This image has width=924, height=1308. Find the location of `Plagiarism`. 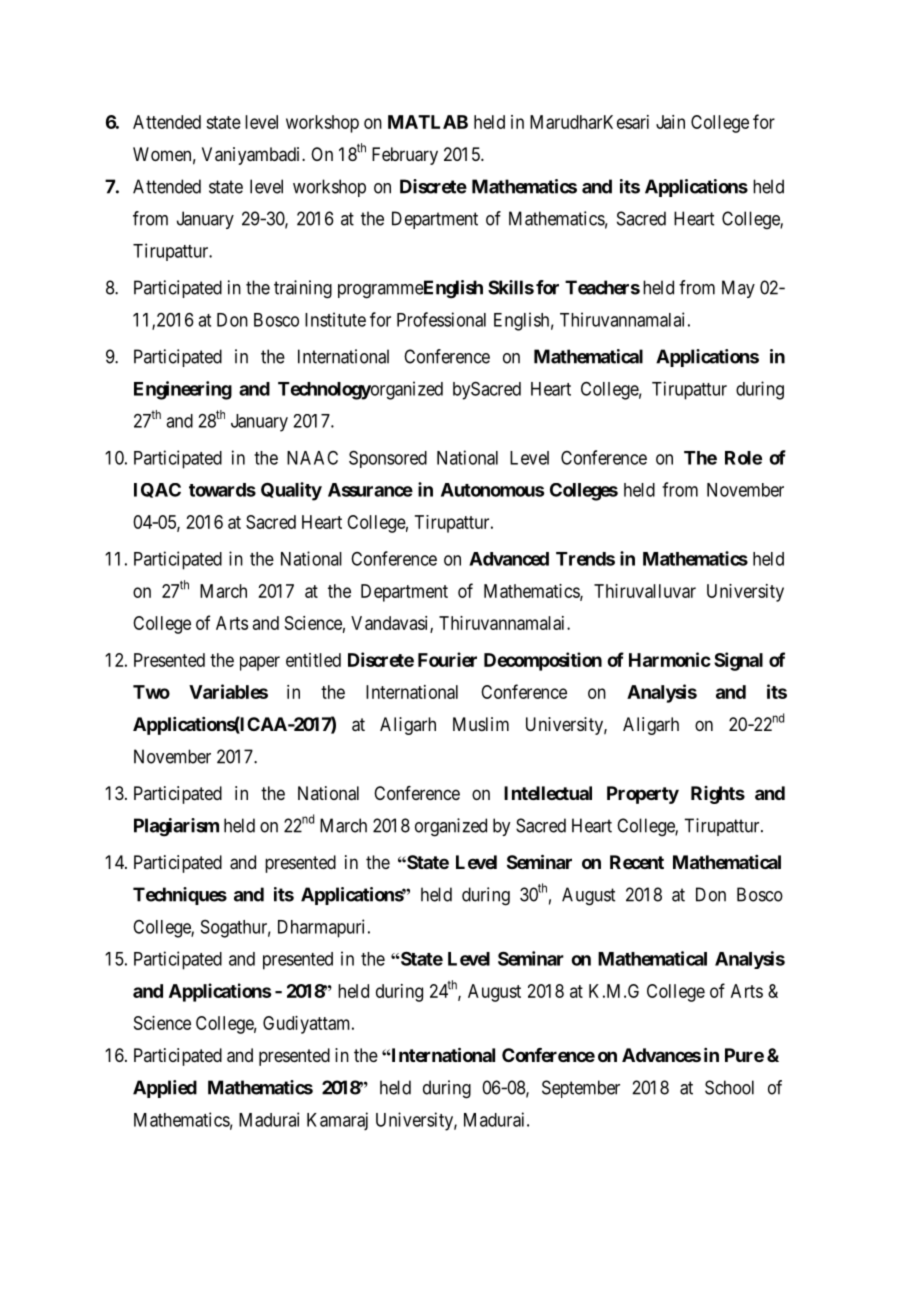

Plagiarism is located at coordinates (176, 827).
